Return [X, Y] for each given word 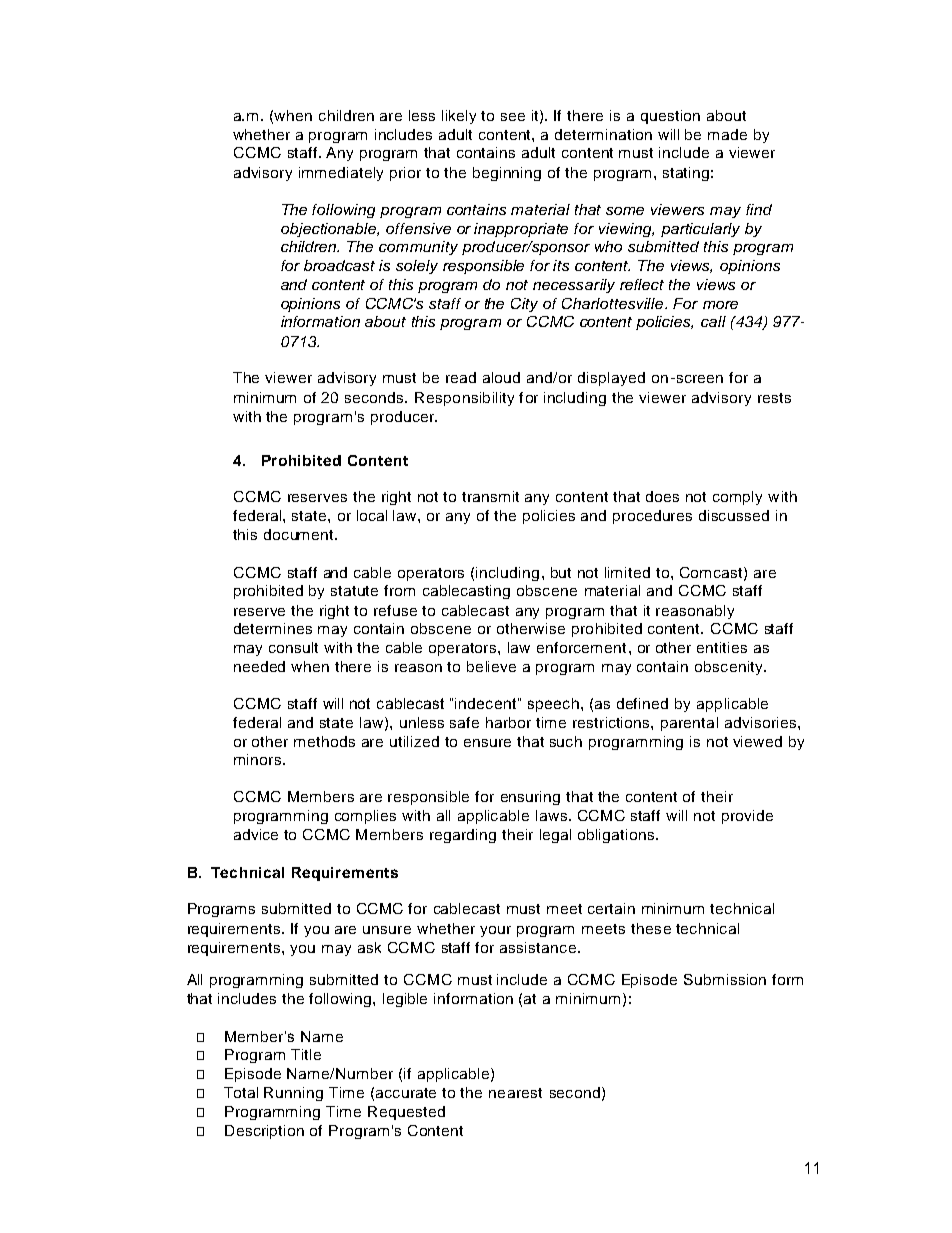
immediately [341, 174]
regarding [463, 836]
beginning [507, 174]
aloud [501, 377]
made [727, 134]
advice [256, 834]
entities [722, 647]
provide [747, 817]
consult [293, 647]
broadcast [339, 265]
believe [491, 666]
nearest [515, 1093]
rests [774, 398]
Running [293, 1094]
